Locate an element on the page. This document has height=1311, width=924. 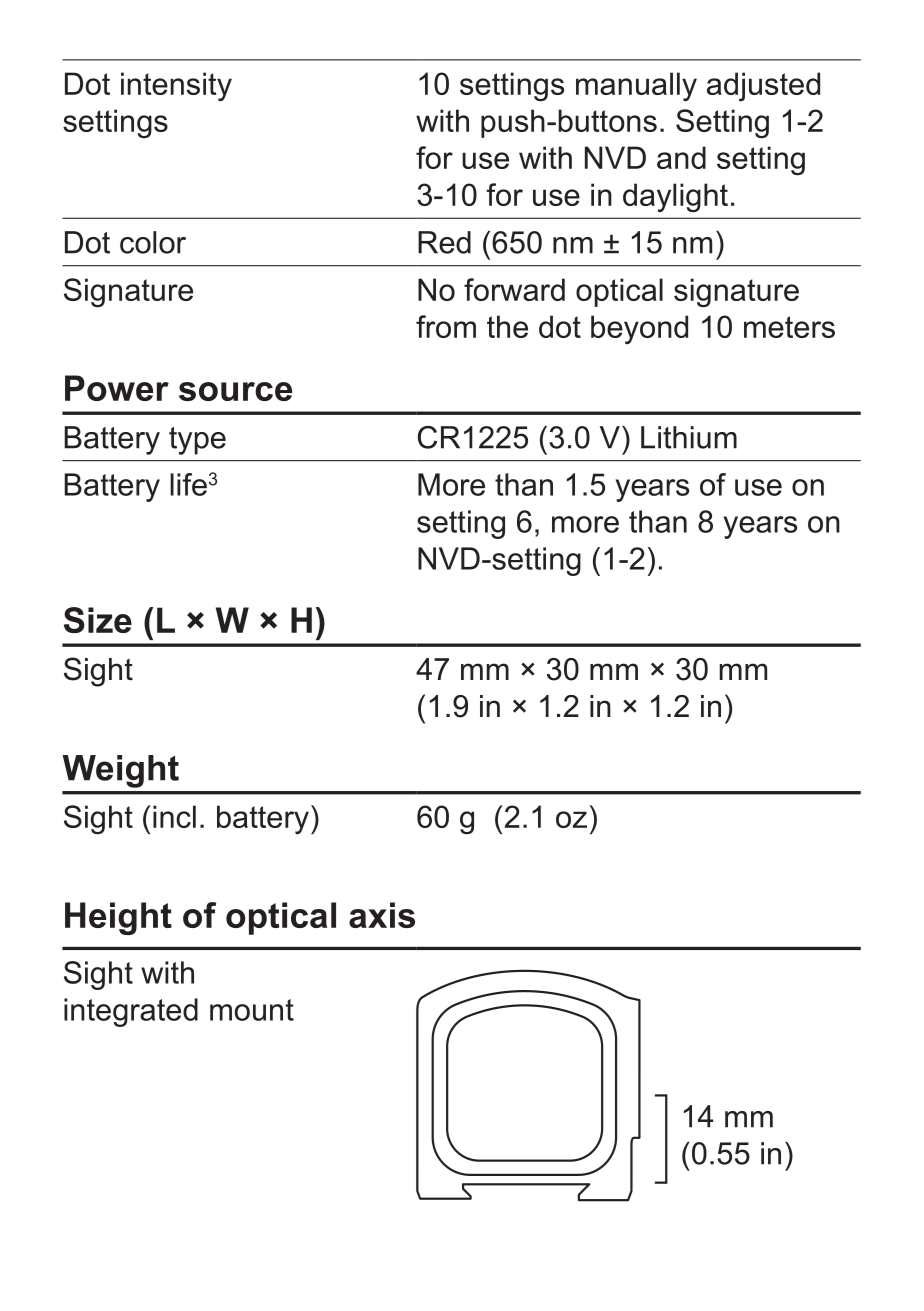
incl is located at coordinates (174, 816).
